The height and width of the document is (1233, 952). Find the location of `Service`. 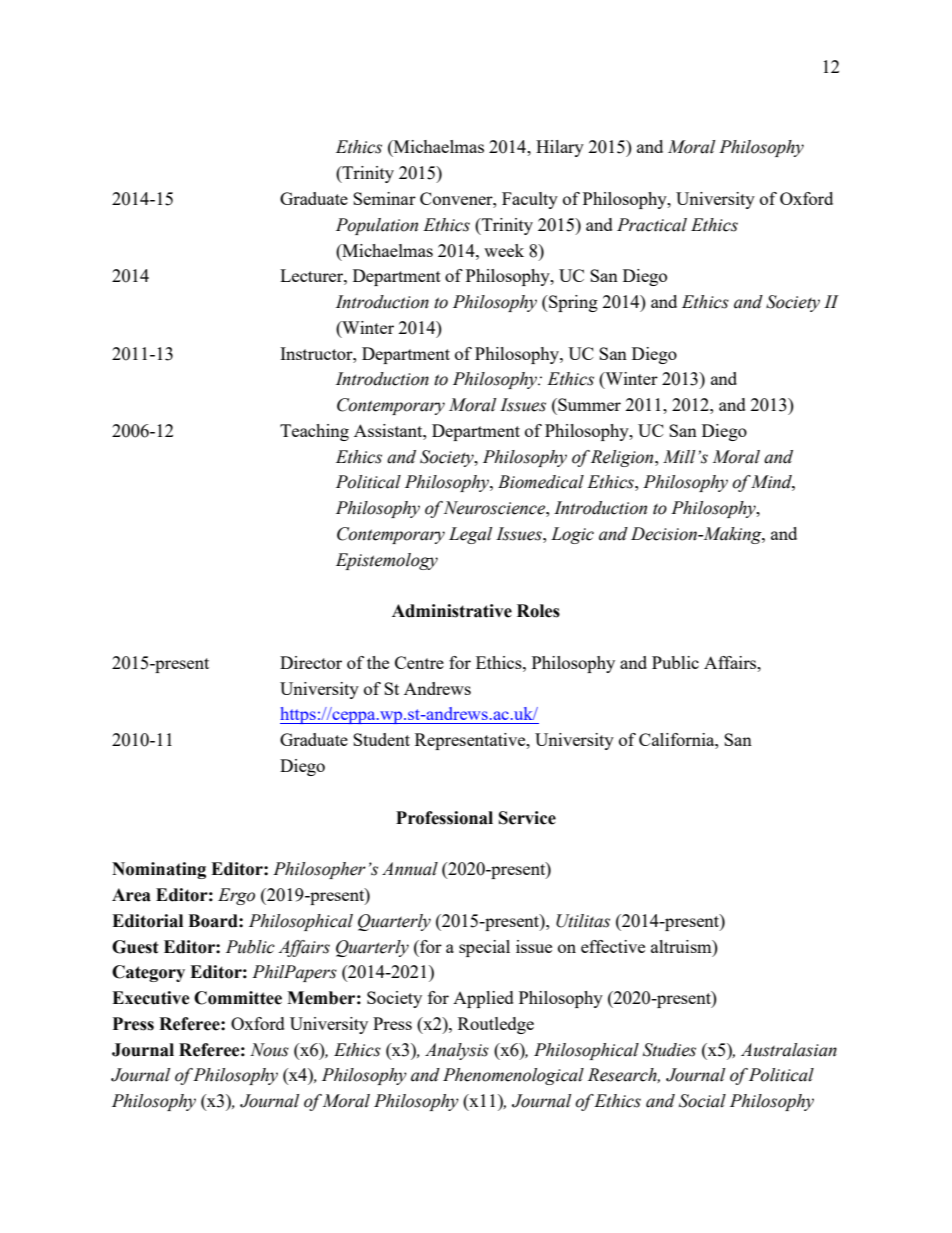

Service is located at coordinates (527, 818).
